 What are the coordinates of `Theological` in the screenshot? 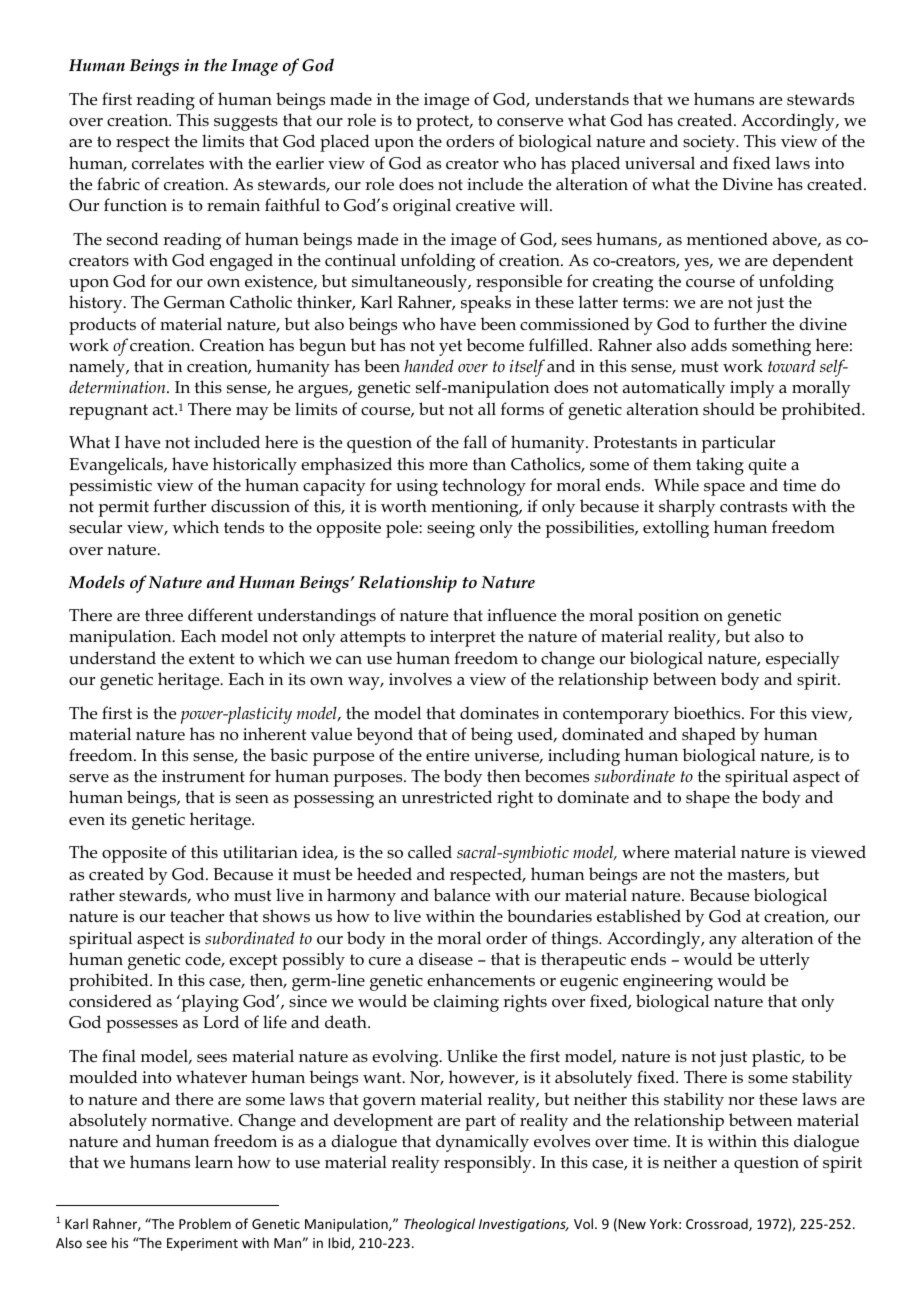 It's located at (439, 1225).
